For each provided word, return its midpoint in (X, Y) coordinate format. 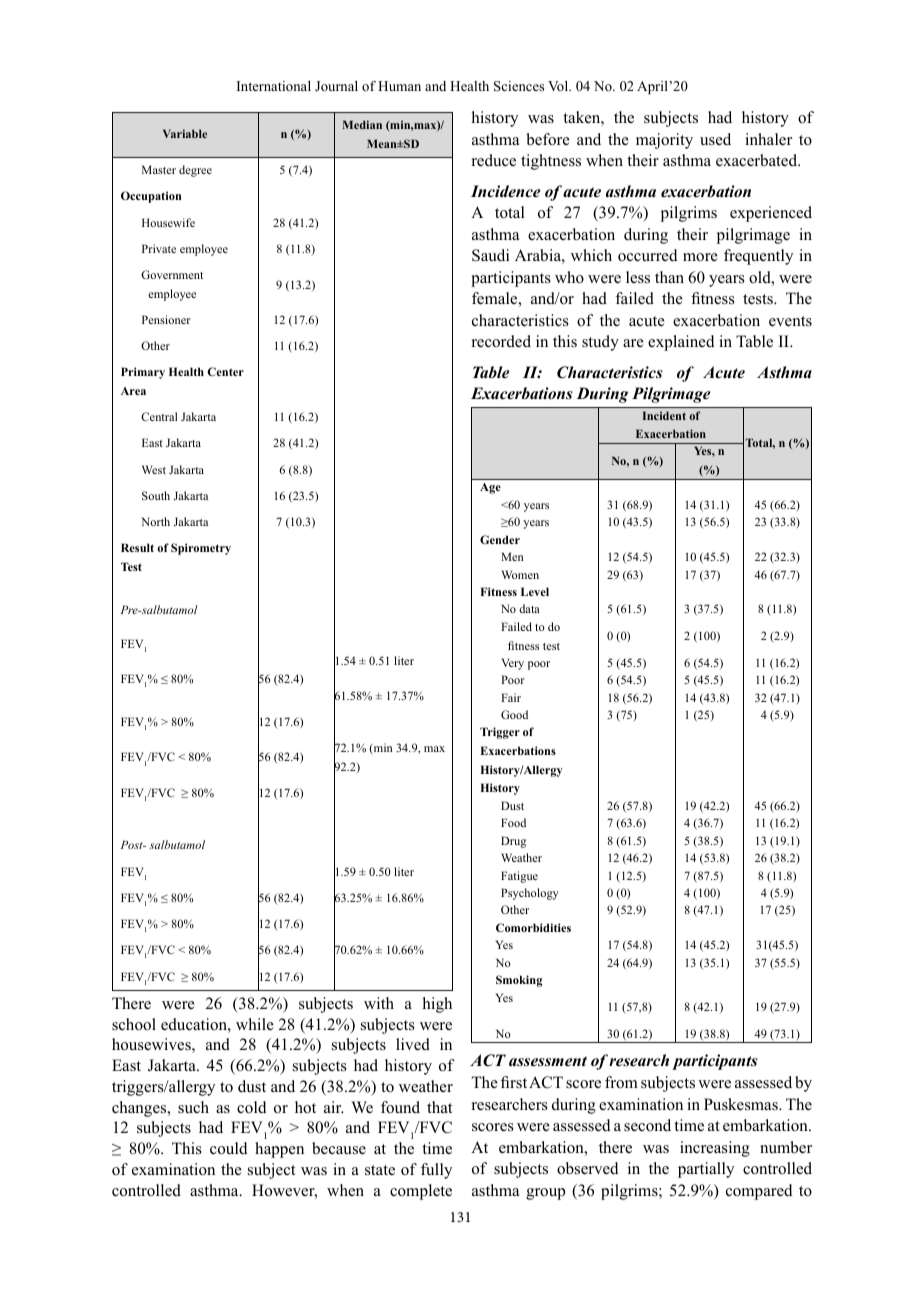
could (229, 1148)
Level (535, 591)
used (715, 139)
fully (436, 1171)
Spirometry (201, 549)
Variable (185, 133)
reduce (494, 160)
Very (512, 664)
